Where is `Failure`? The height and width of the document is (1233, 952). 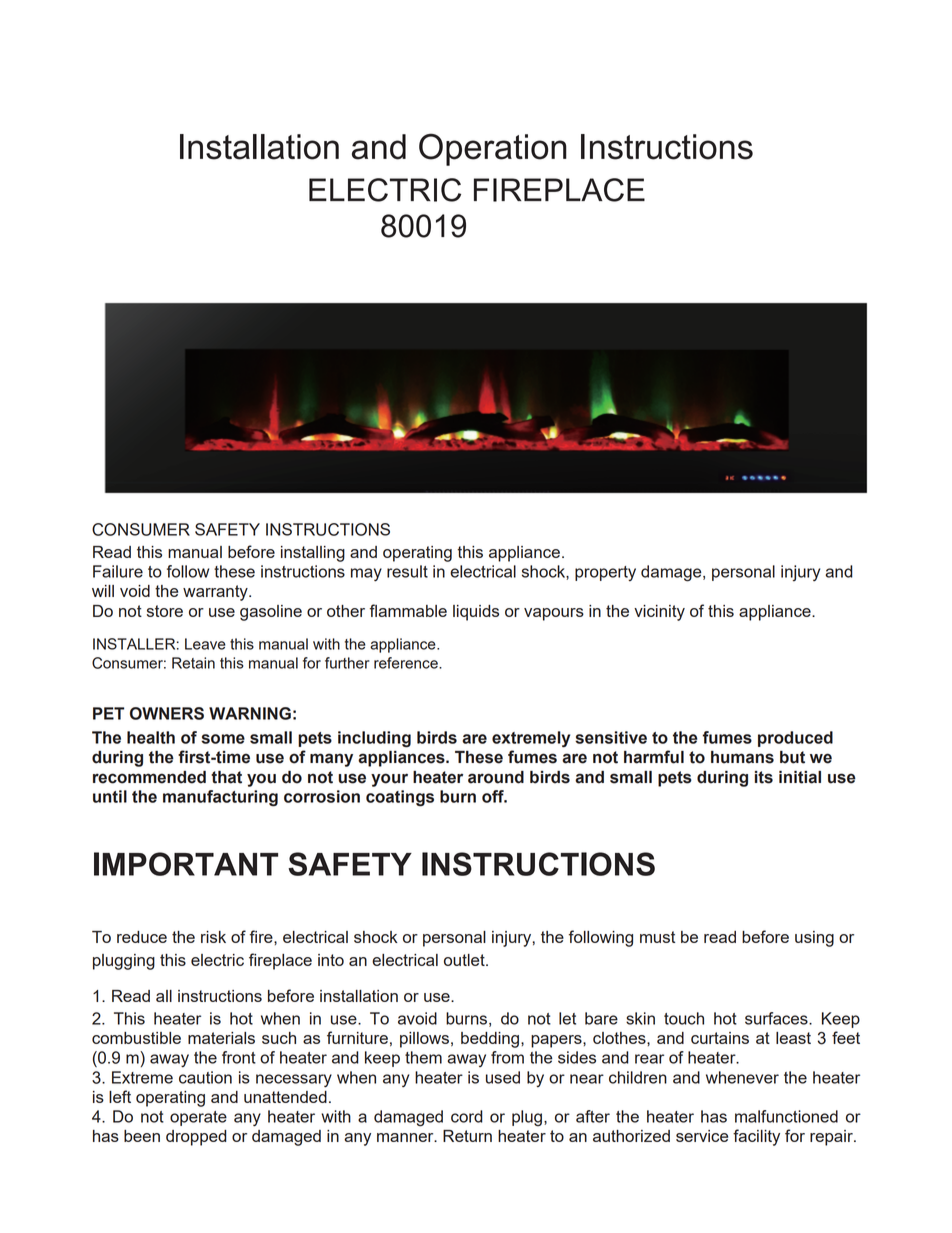
Failure is located at coordinates (118, 571).
